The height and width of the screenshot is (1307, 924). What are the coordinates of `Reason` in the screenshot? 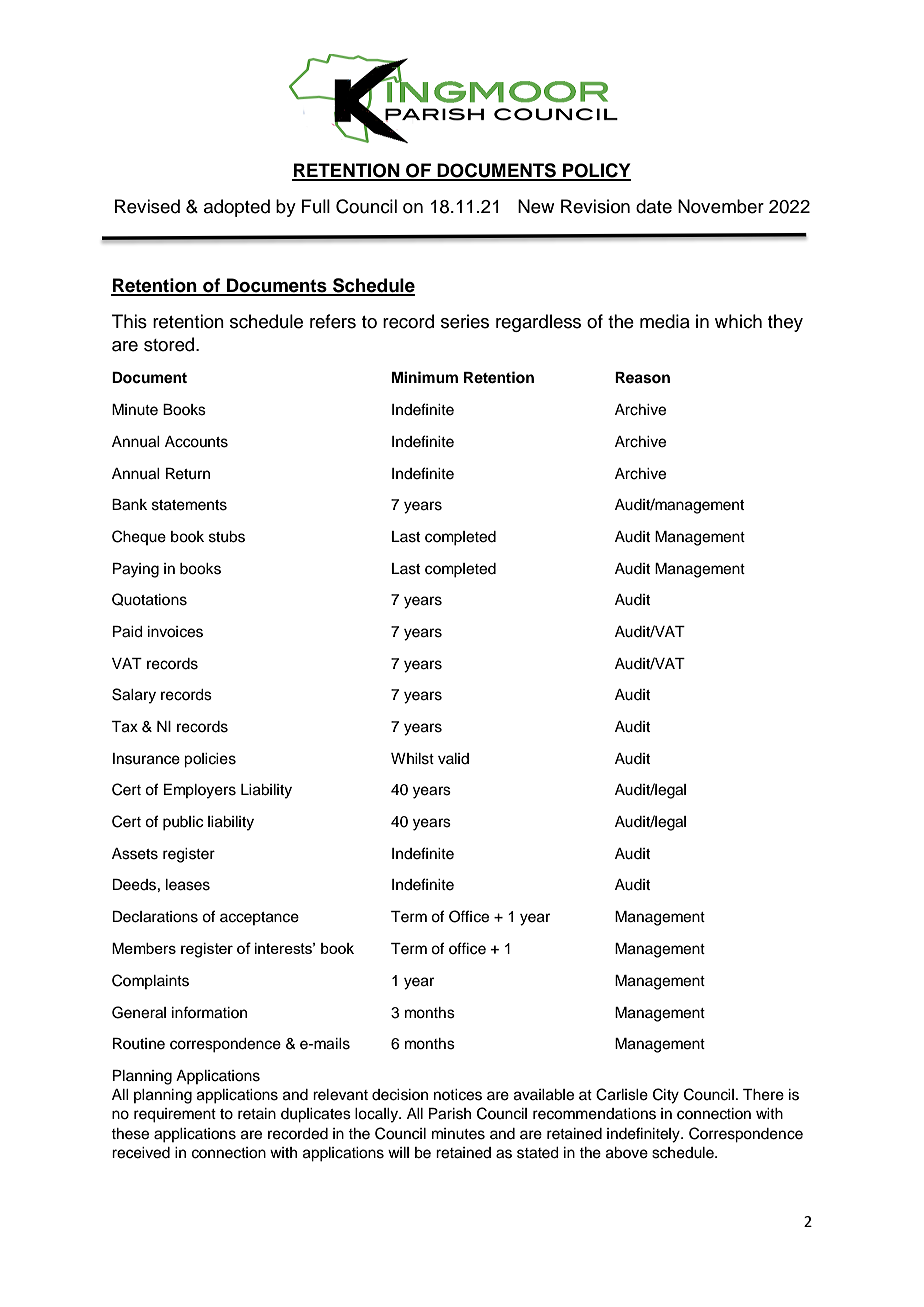 It's located at (642, 378).
